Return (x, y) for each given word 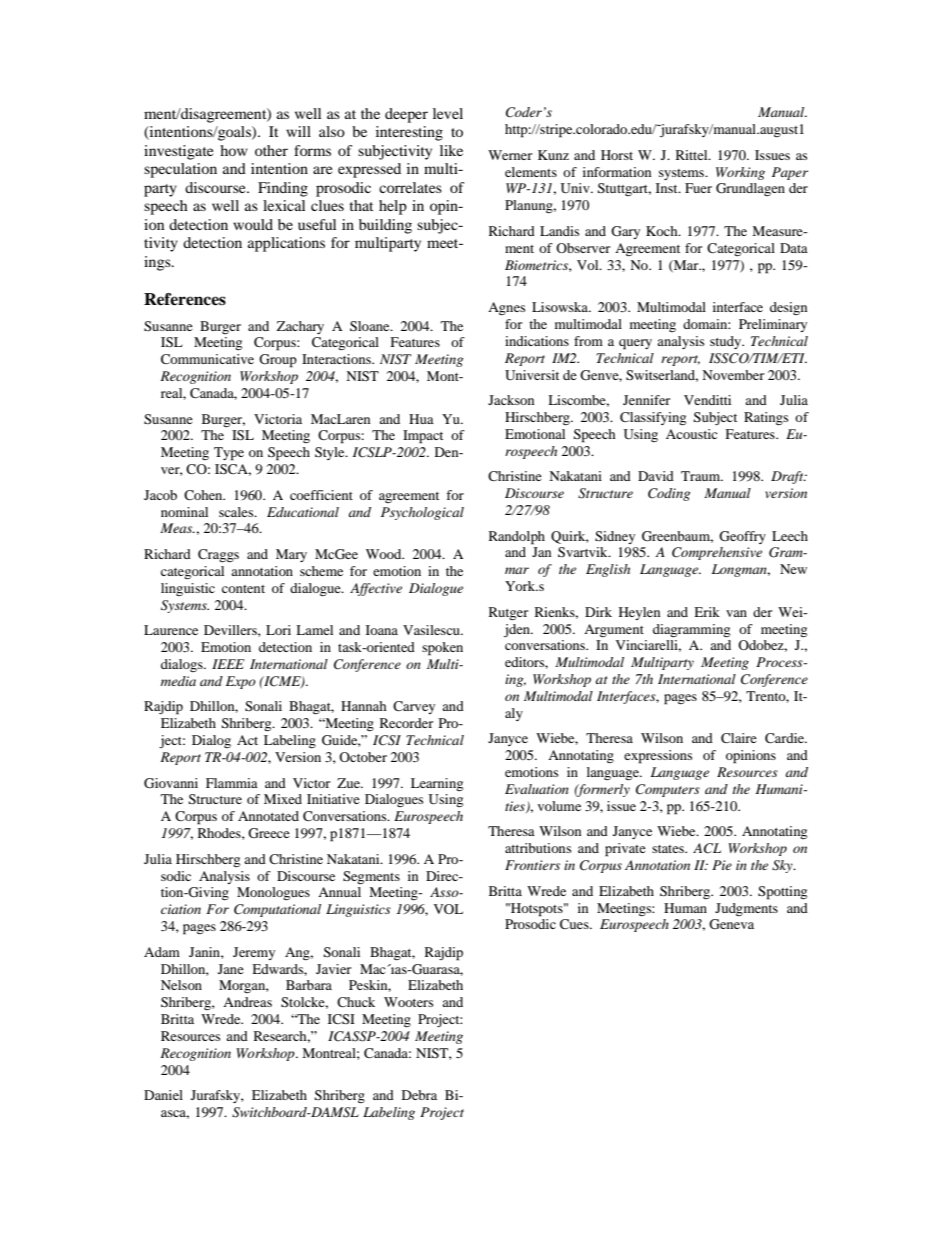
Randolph (517, 538)
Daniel (163, 1095)
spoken (442, 649)
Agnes (506, 308)
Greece (269, 833)
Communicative (207, 359)
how (234, 150)
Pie (722, 865)
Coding (669, 494)
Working (740, 173)
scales (237, 512)
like (451, 150)
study (727, 342)
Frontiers (532, 865)
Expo (241, 682)
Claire (739, 738)
